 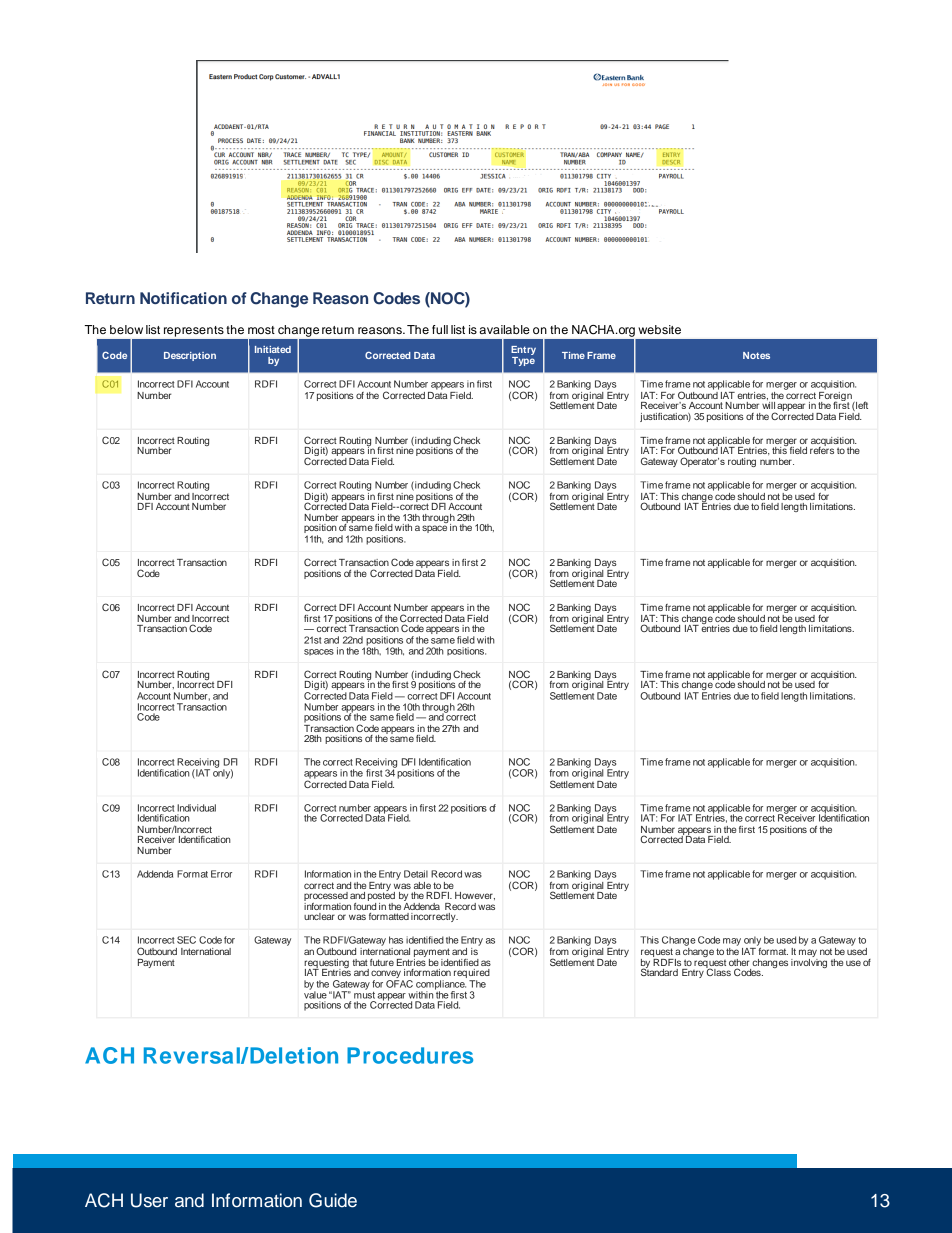 I want to click on Detail, so click(x=416, y=874).
